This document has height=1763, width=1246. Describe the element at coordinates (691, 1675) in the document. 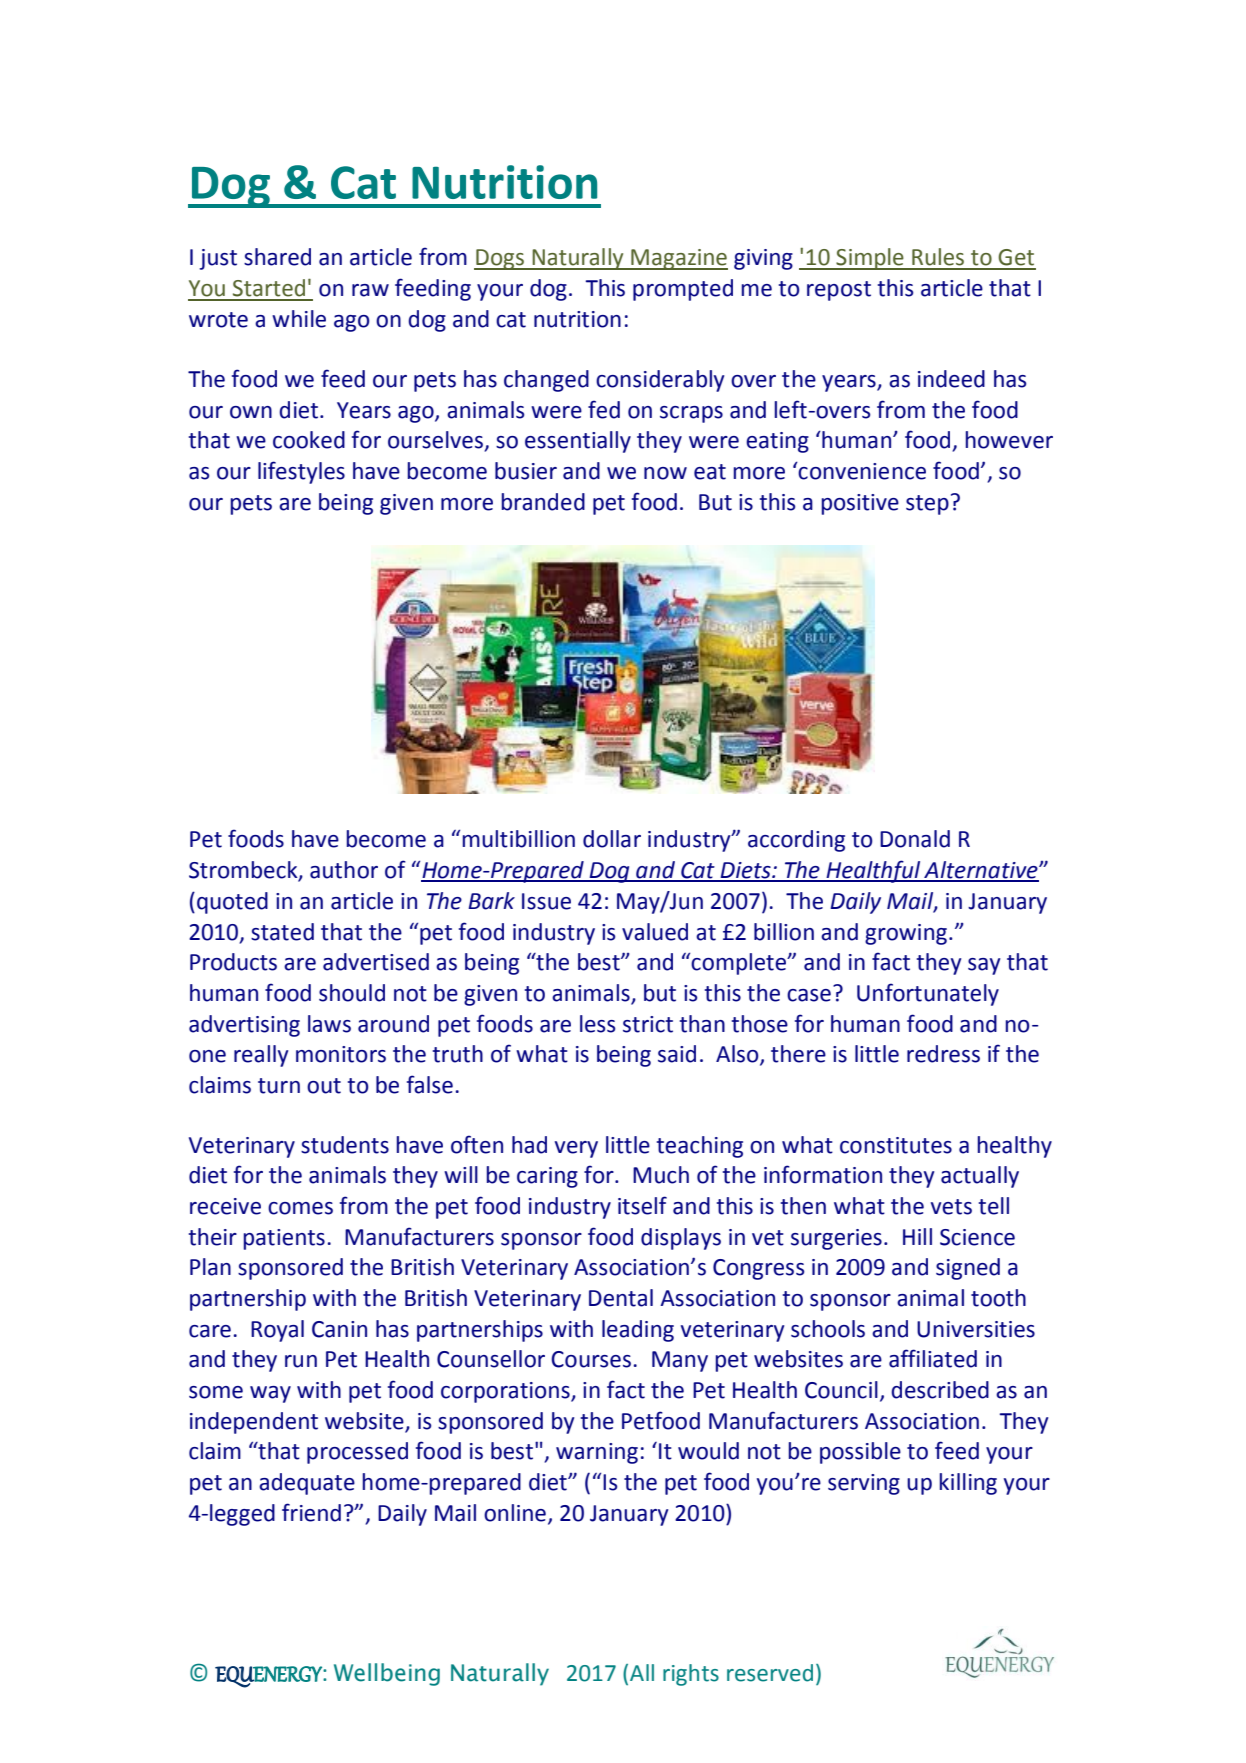

I see `rights` at that location.
